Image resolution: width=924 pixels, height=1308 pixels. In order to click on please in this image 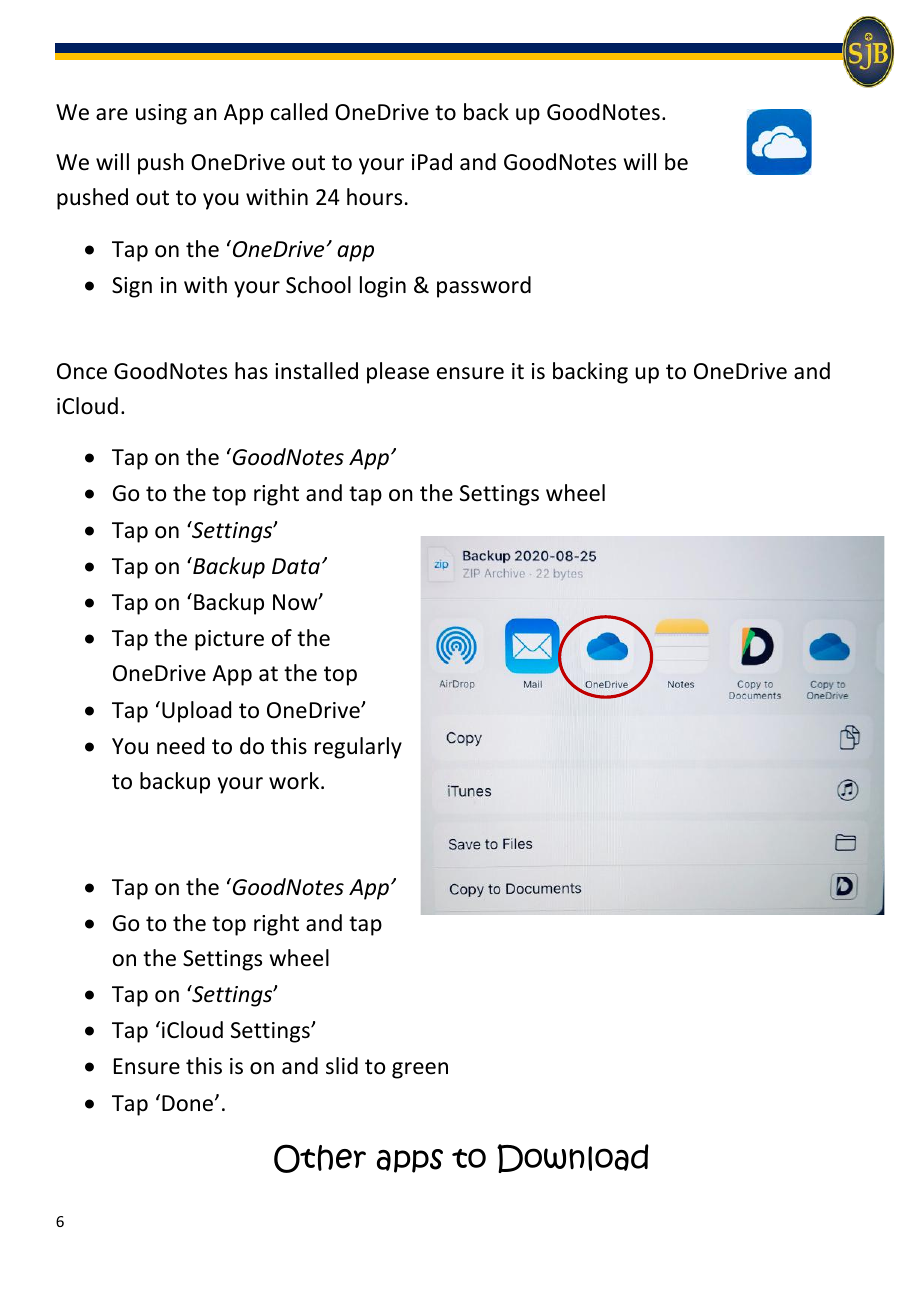, I will do `click(398, 373)`.
